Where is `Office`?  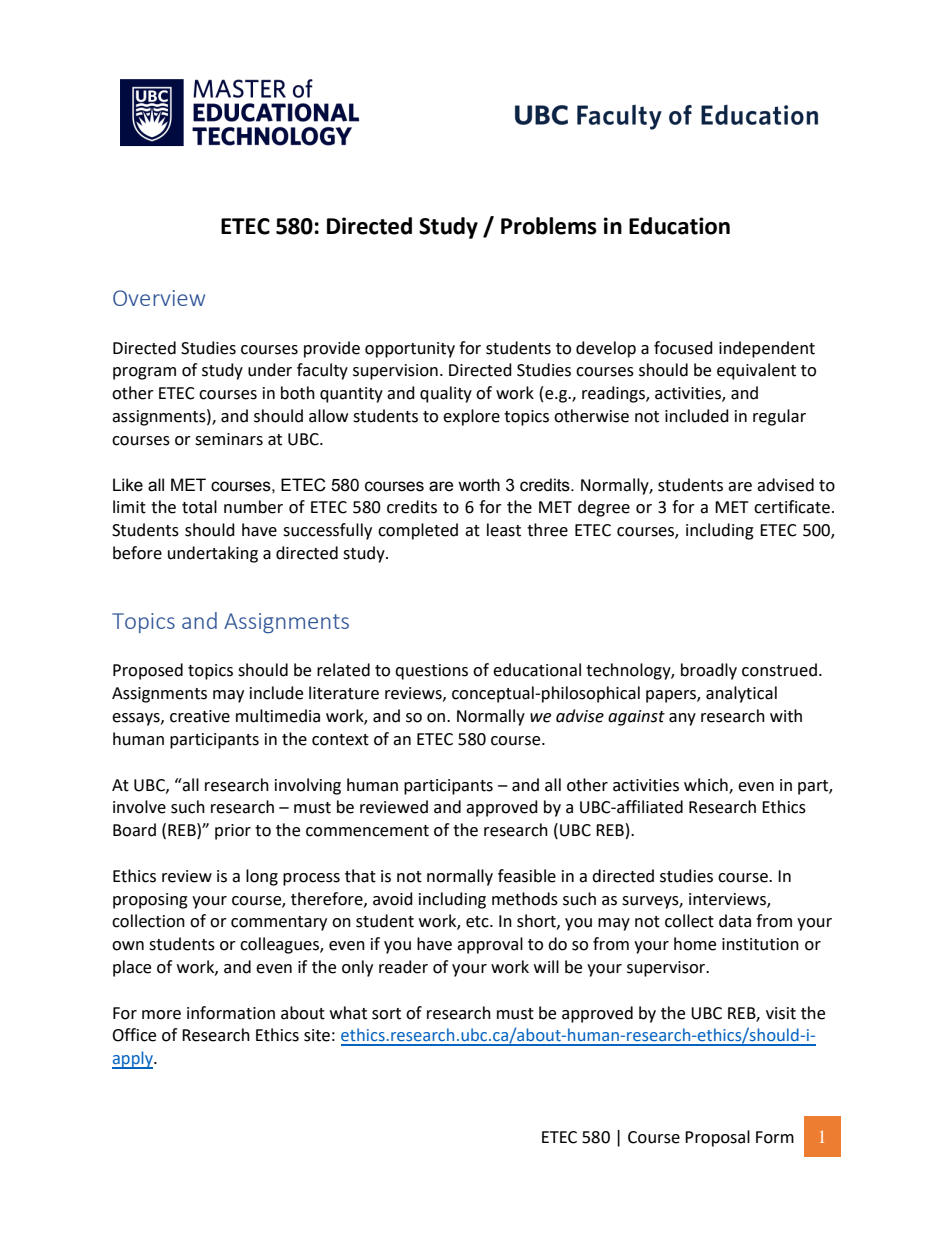
Office is located at coordinates (134, 1035).
